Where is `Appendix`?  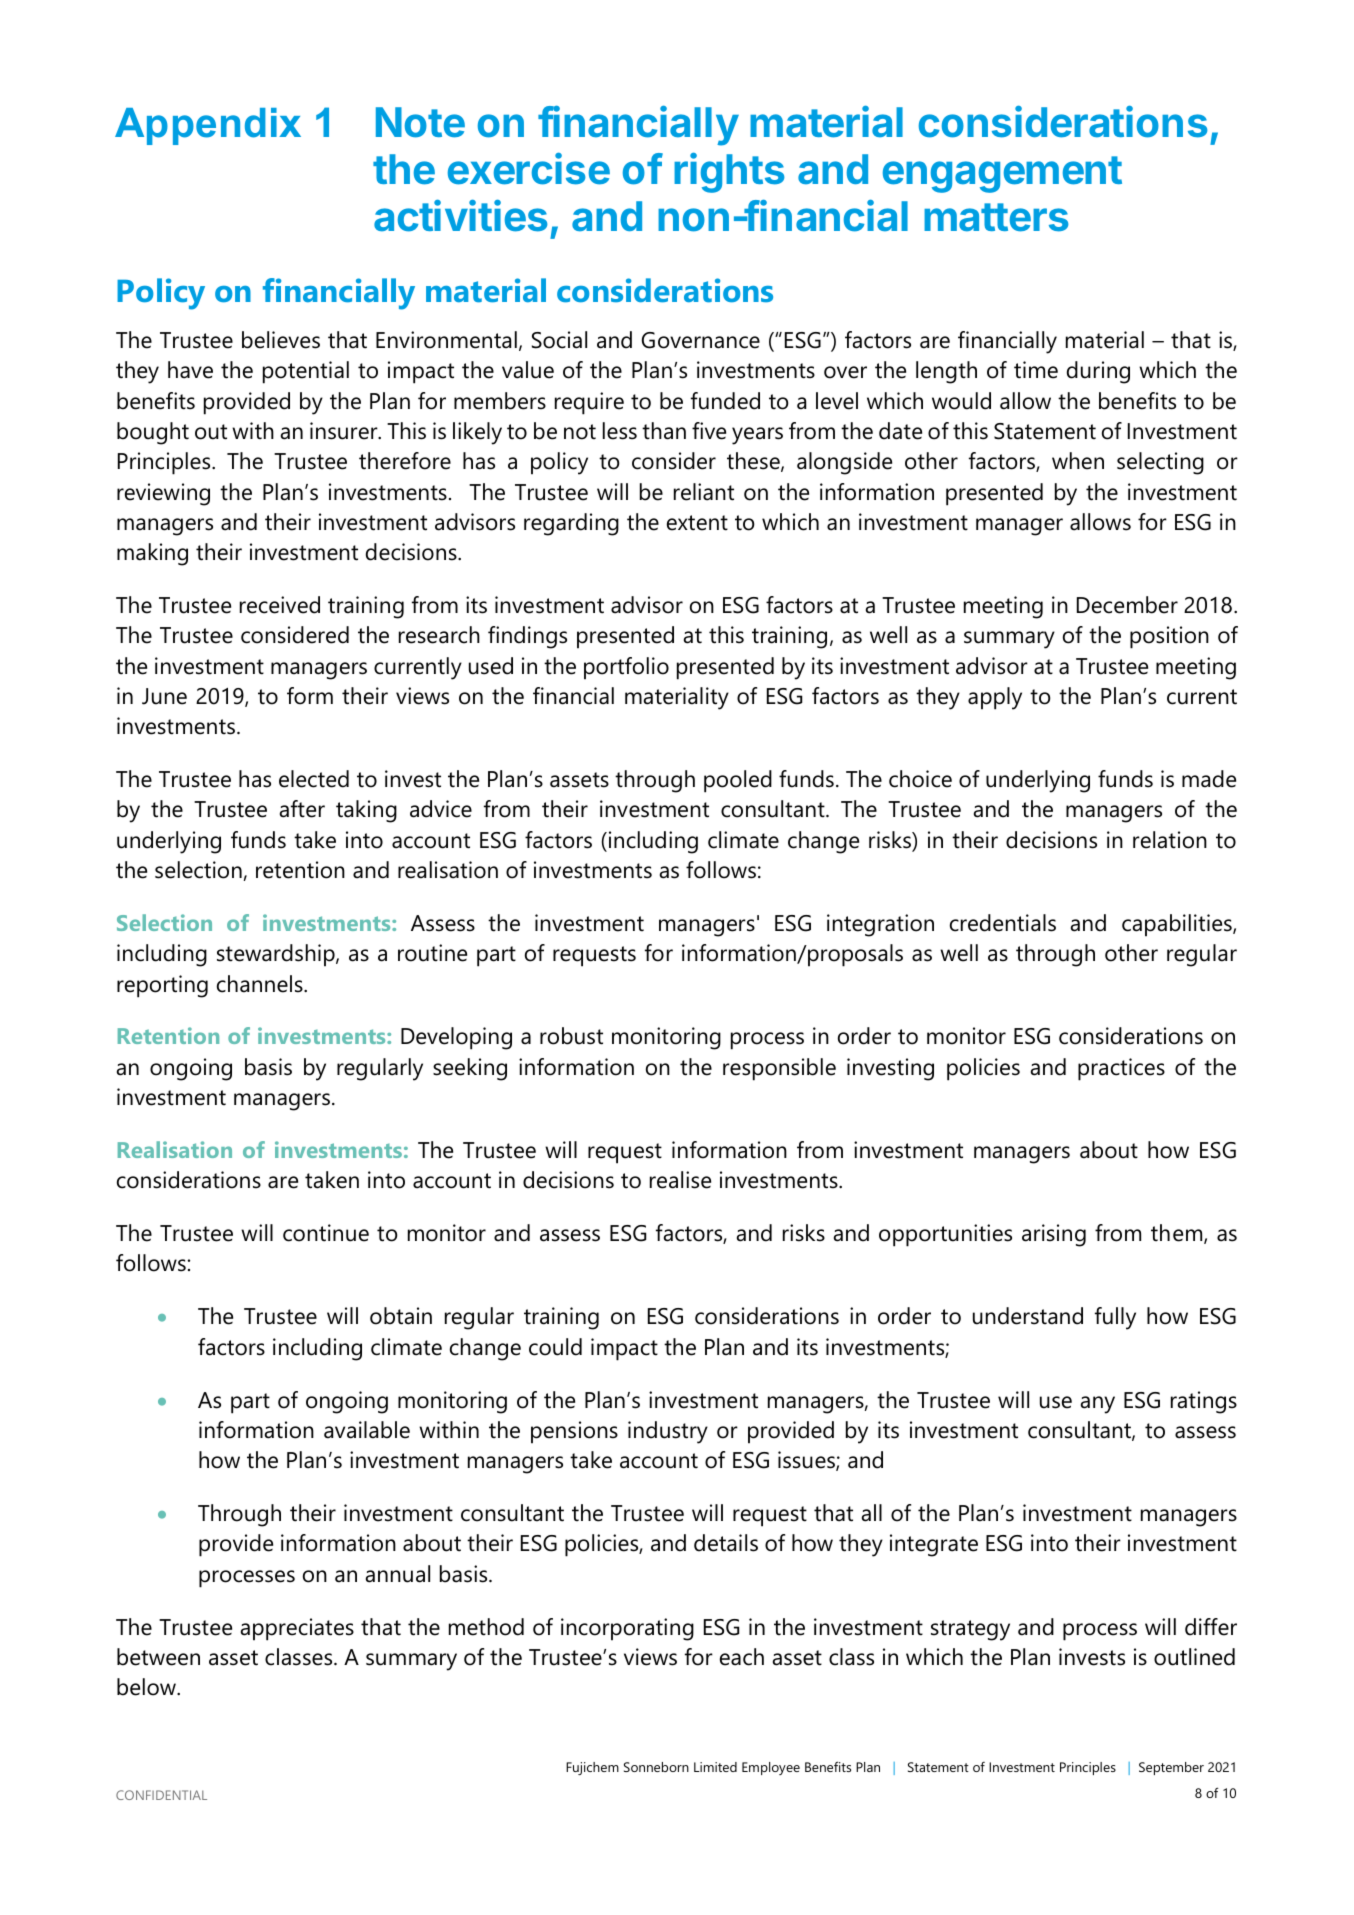 Appendix is located at coordinates (208, 126).
